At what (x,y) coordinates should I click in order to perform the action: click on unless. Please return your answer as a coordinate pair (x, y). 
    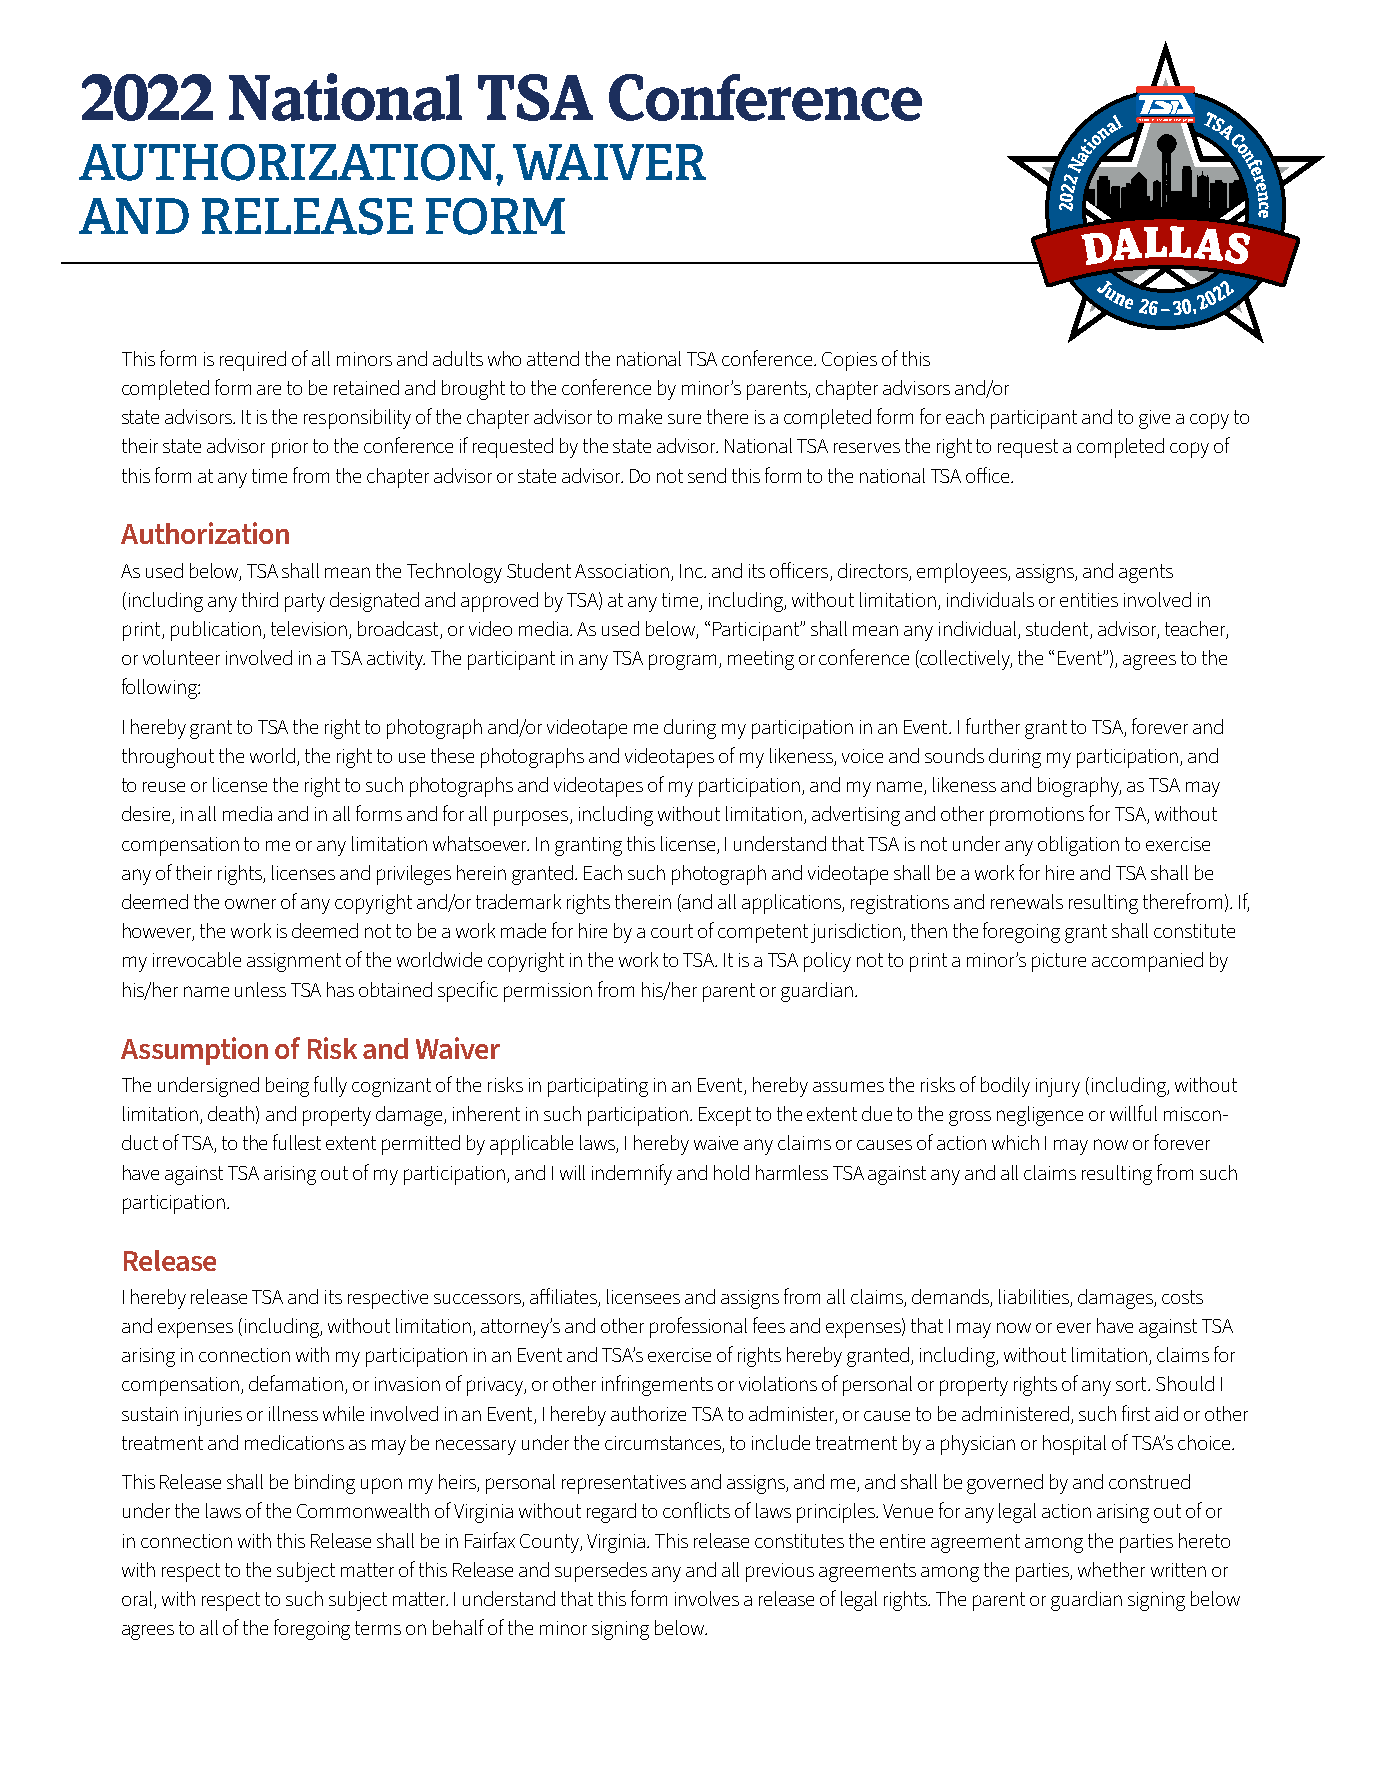
    Looking at the image, I should click on (260, 989).
